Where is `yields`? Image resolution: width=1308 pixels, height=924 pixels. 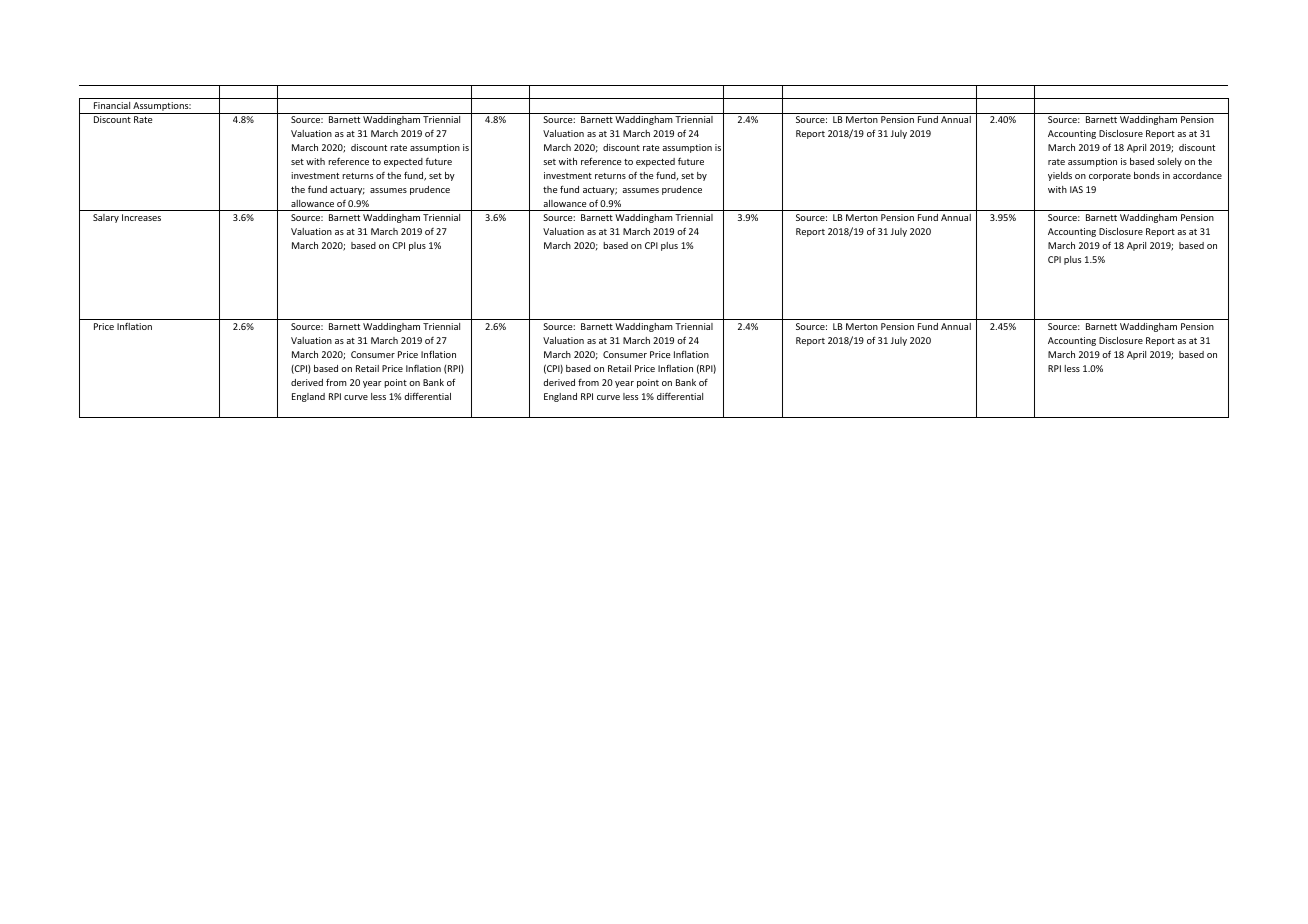 yields is located at coordinates (1060, 176).
